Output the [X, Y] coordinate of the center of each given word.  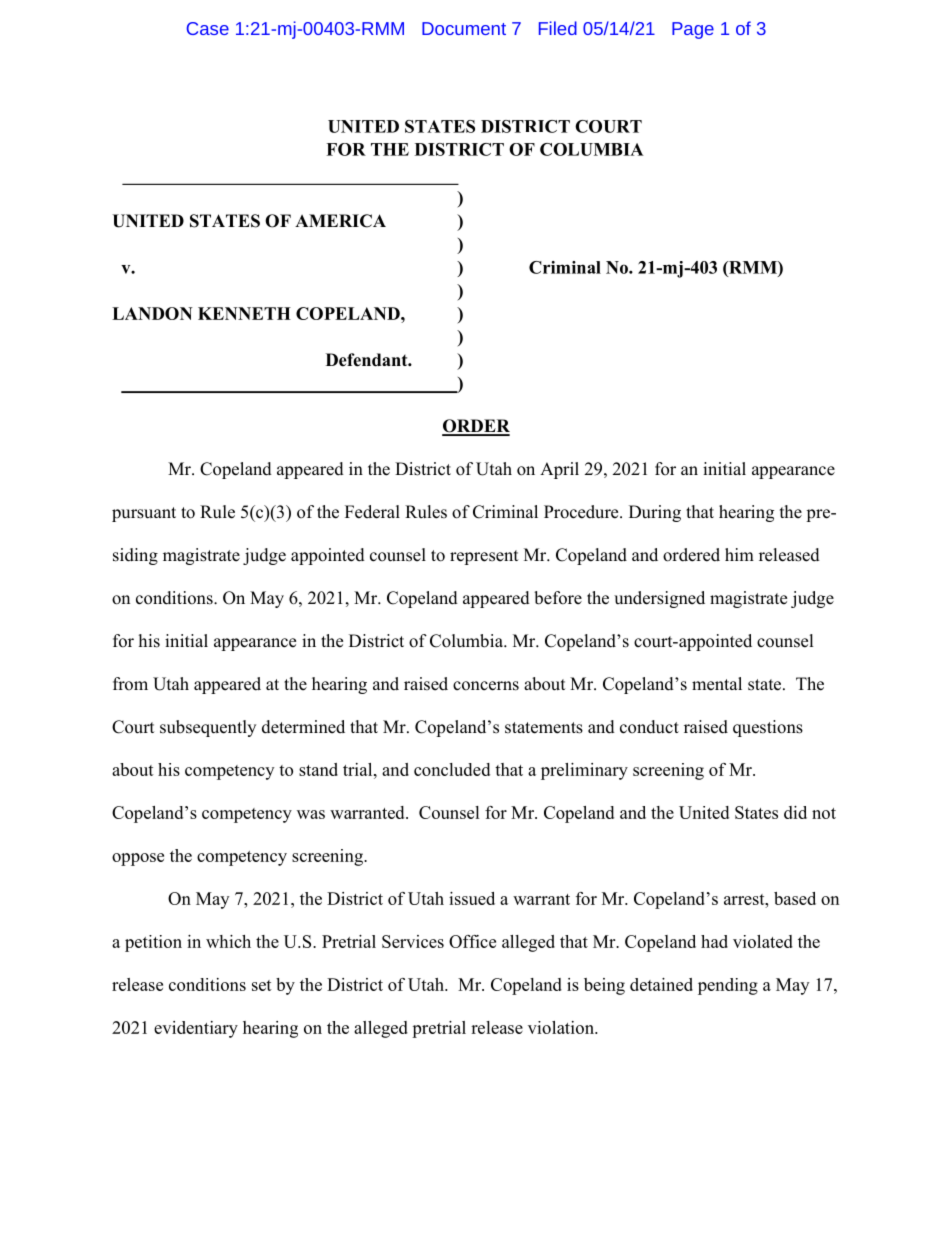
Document [464, 28]
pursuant [144, 514]
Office [472, 941]
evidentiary [196, 1029]
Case [208, 28]
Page [693, 30]
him [739, 554]
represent [484, 557]
